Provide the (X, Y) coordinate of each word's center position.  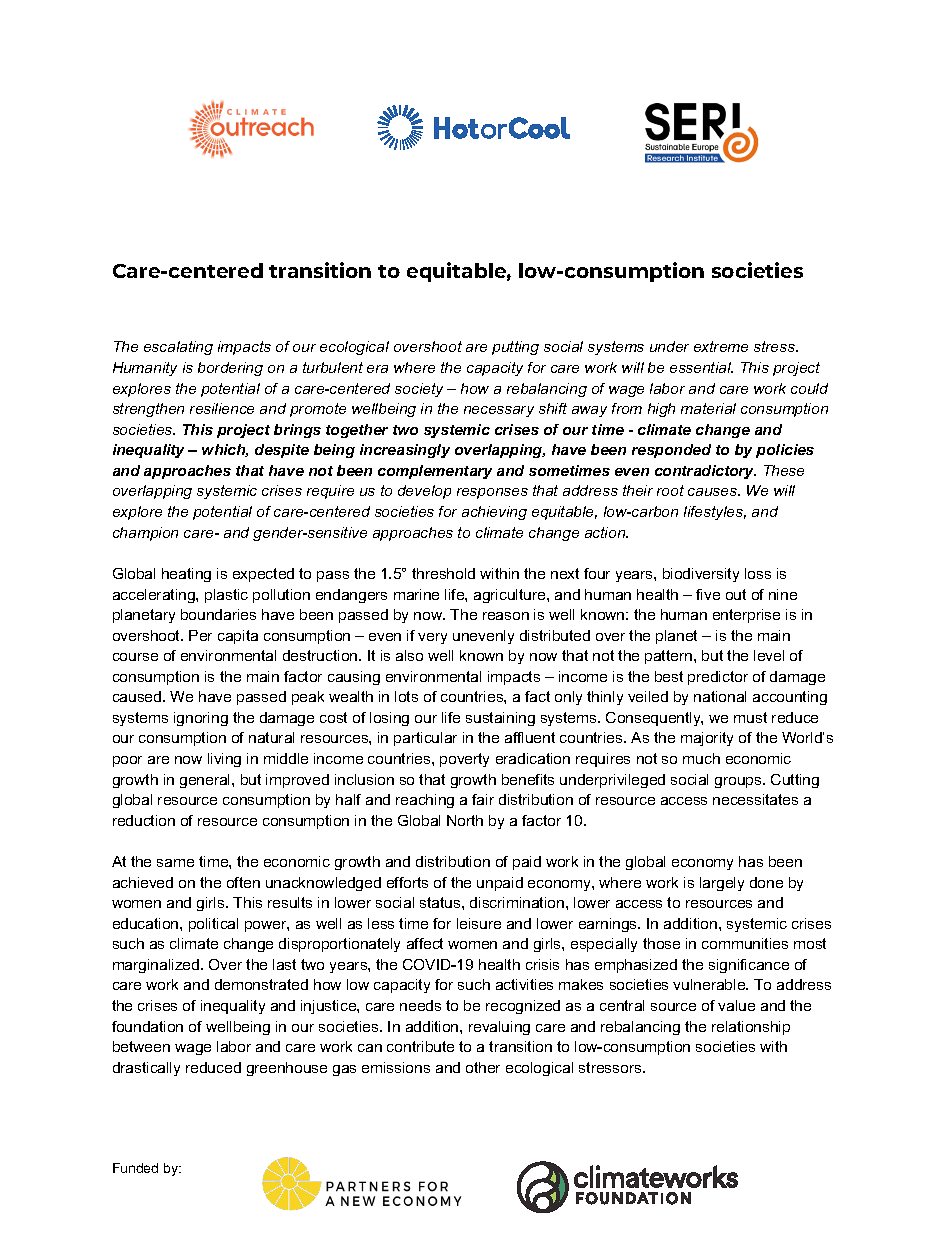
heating (186, 575)
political (213, 925)
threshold (443, 573)
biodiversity (701, 575)
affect (425, 943)
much (701, 758)
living (224, 760)
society (419, 390)
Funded (135, 1168)
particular (425, 739)
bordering (230, 369)
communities (745, 943)
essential (701, 367)
